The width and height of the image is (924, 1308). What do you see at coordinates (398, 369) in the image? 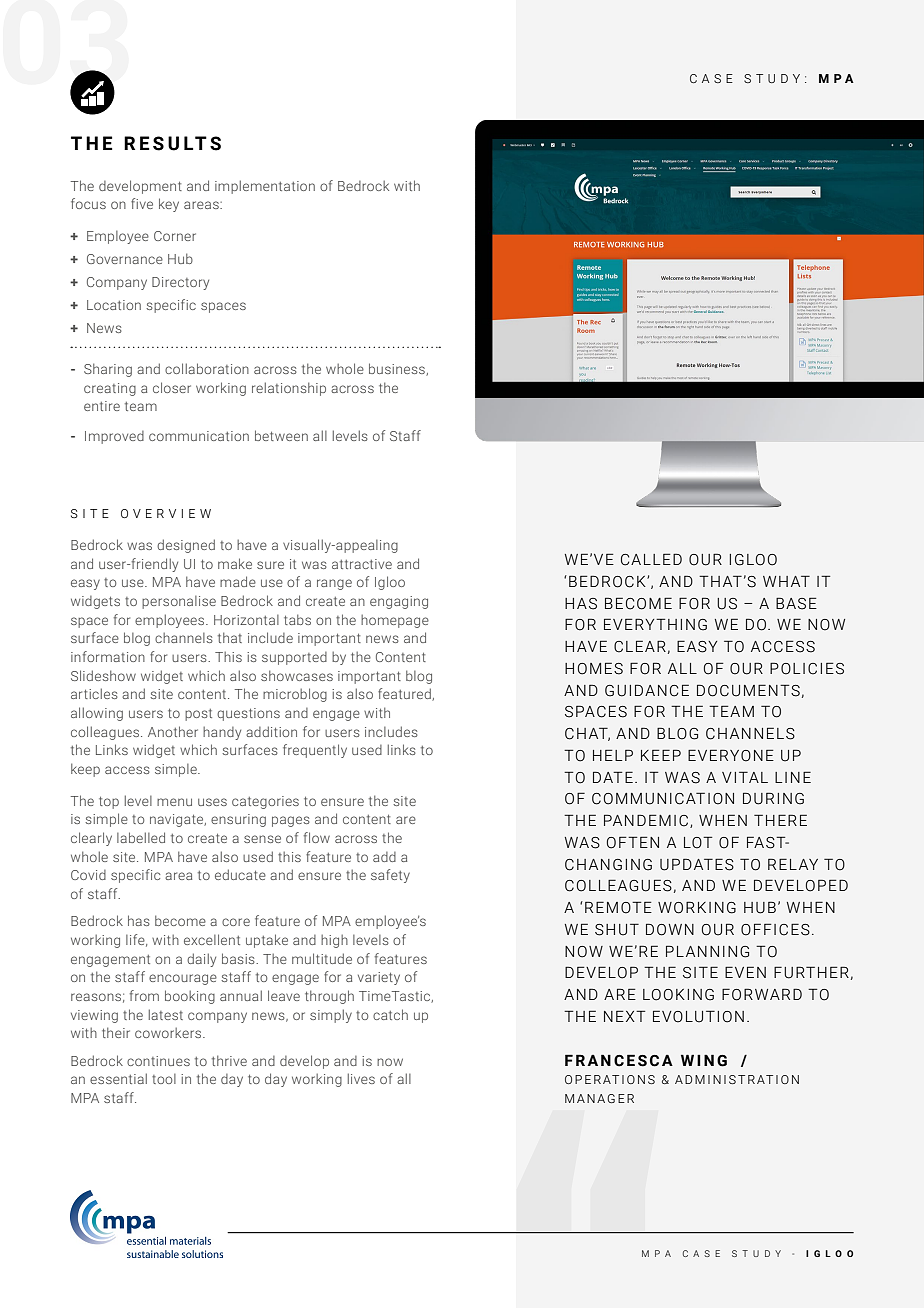
I see `business` at bounding box center [398, 369].
